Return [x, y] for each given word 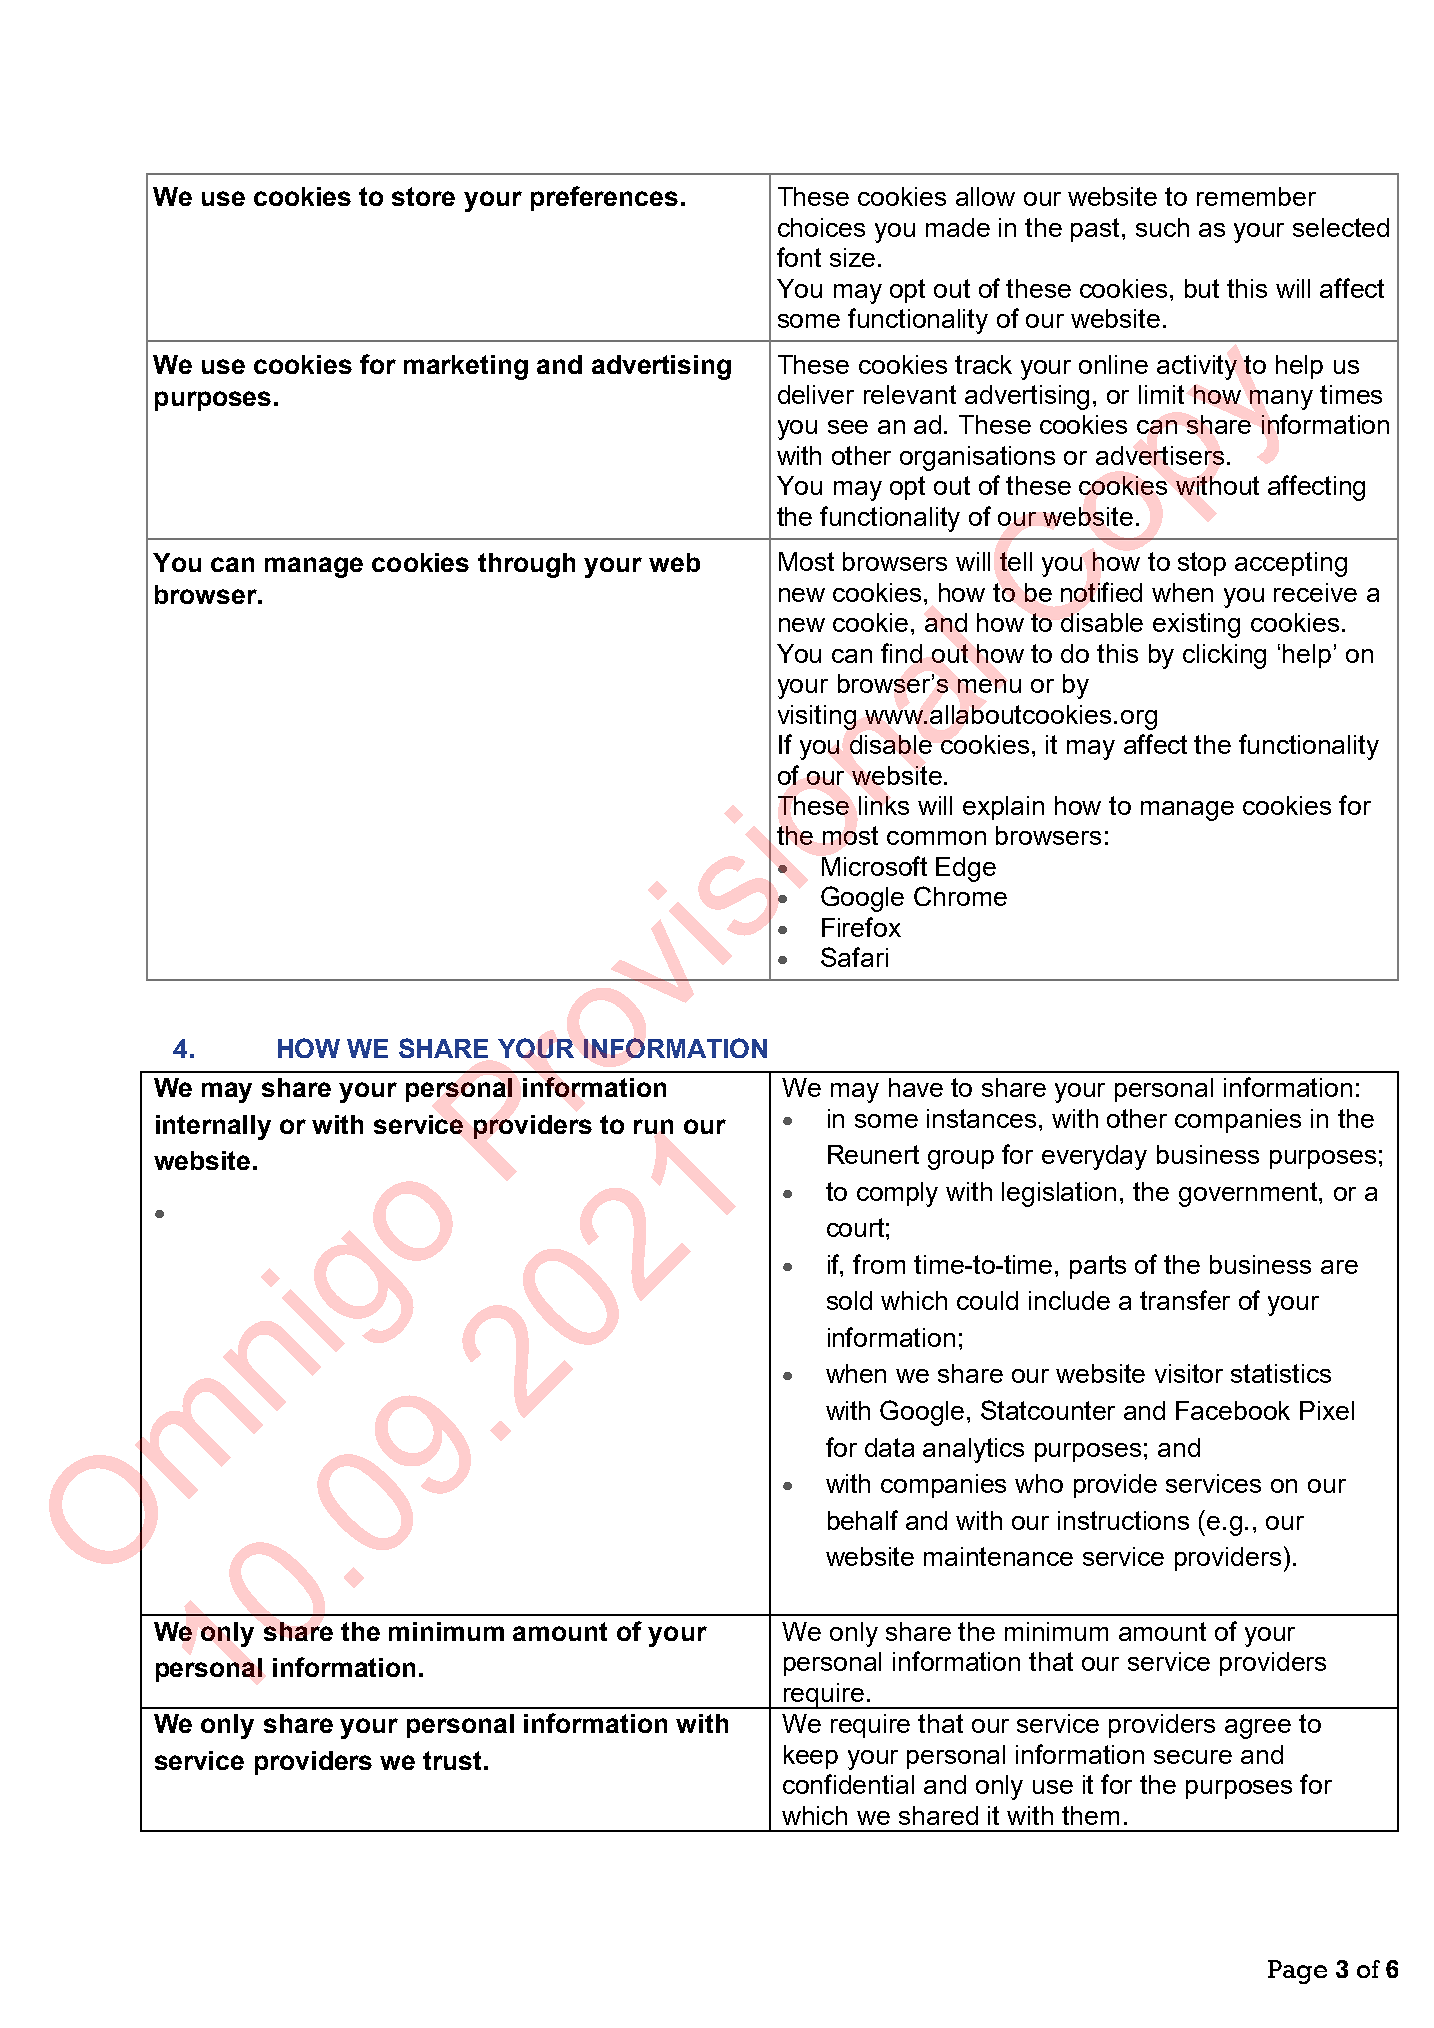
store [423, 196]
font [799, 257]
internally [213, 1127]
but [1202, 288]
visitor [1189, 1373]
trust [452, 1760]
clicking [1224, 656]
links [884, 805]
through [526, 565]
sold [849, 1300]
